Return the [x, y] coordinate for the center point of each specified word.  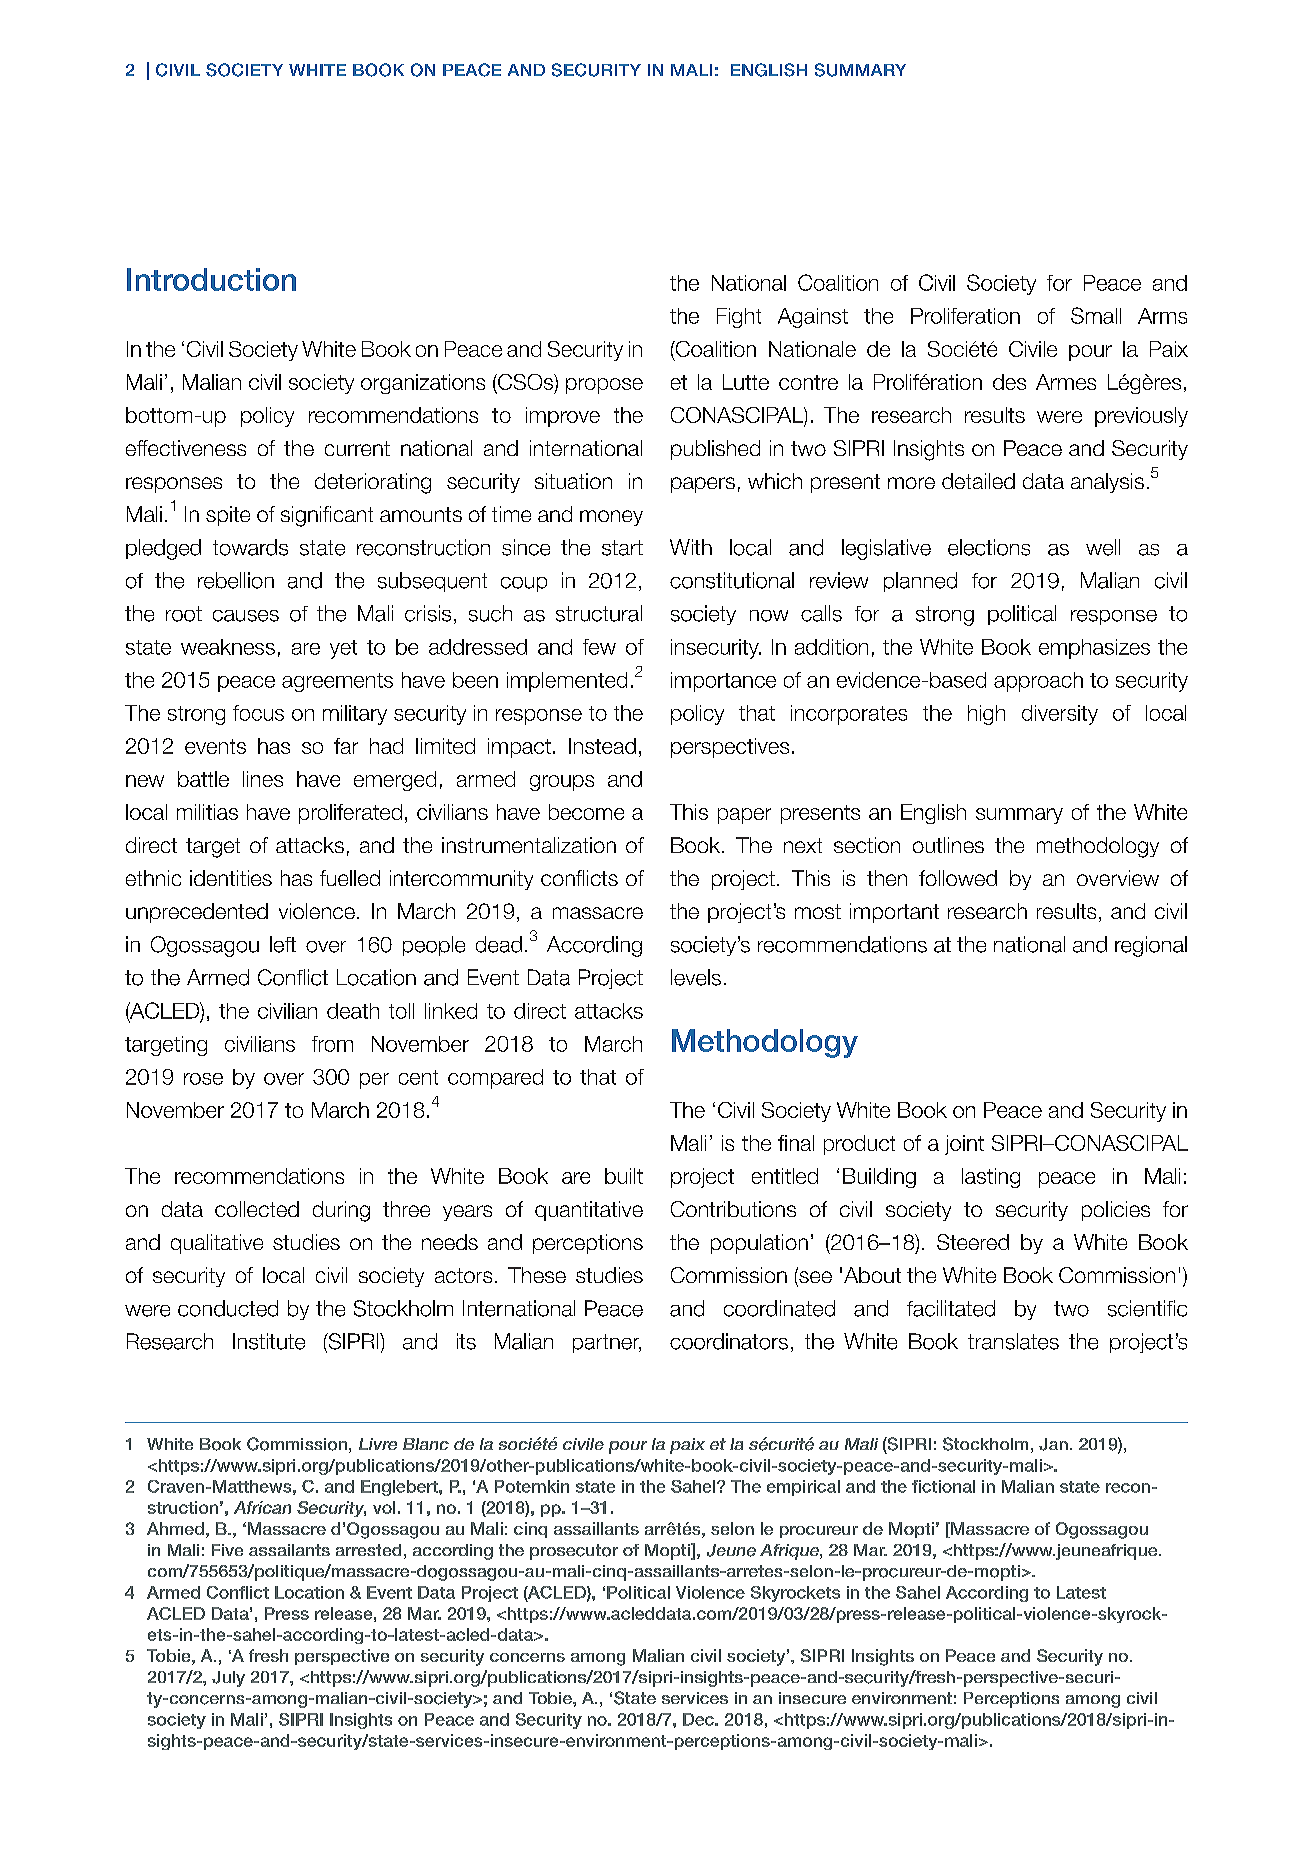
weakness [228, 647]
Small [1096, 315]
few [599, 647]
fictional [943, 1486]
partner [607, 1343]
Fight [739, 318]
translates [1013, 1341]
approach [1038, 682]
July [228, 1679]
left [283, 944]
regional [1151, 946]
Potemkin [532, 1486]
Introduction [211, 279]
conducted [228, 1308]
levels [696, 977]
